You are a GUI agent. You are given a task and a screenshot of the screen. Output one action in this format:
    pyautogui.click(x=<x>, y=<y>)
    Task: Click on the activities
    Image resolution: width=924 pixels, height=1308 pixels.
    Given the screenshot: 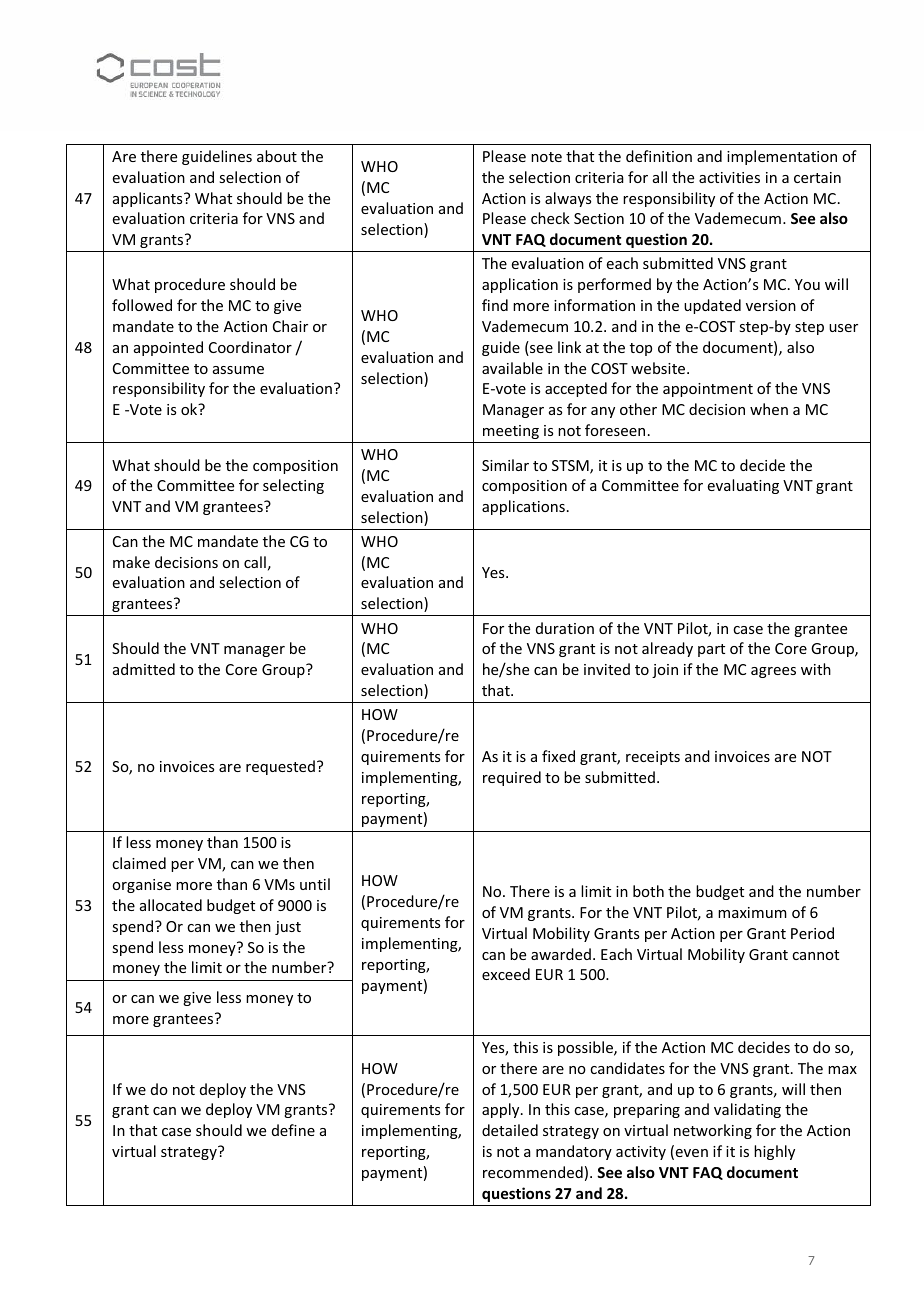 What is the action you would take?
    pyautogui.click(x=729, y=177)
